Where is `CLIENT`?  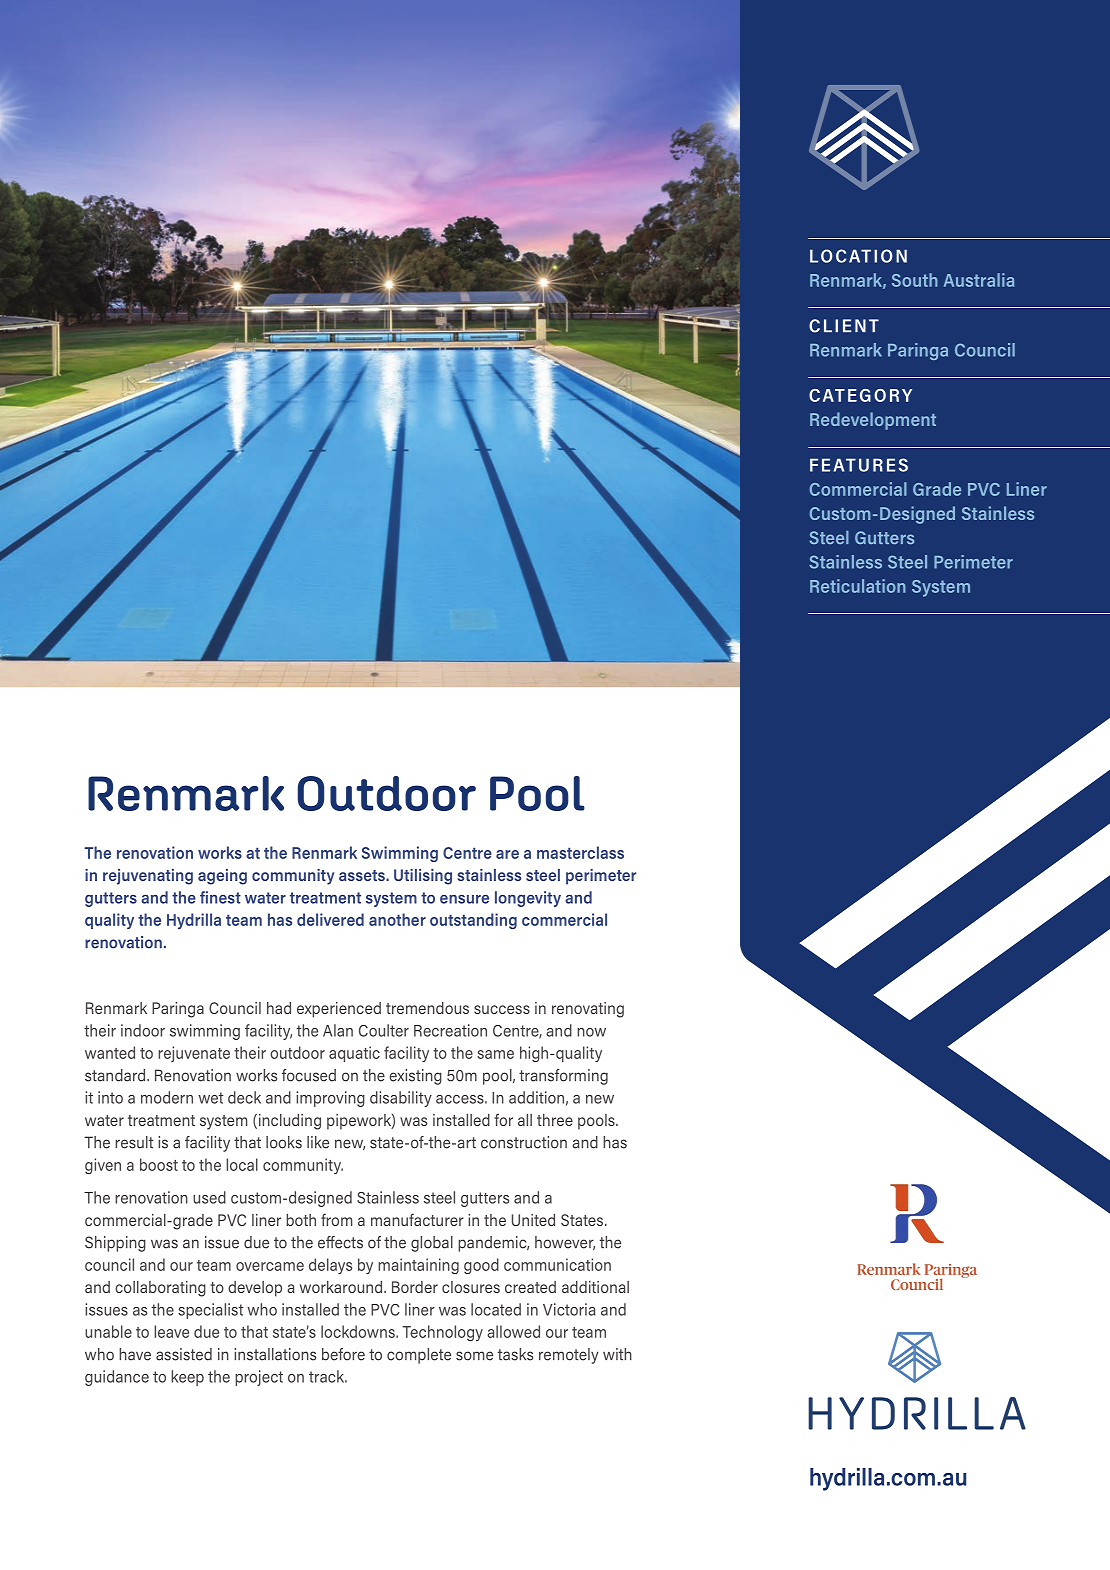 CLIENT is located at coordinates (844, 326).
